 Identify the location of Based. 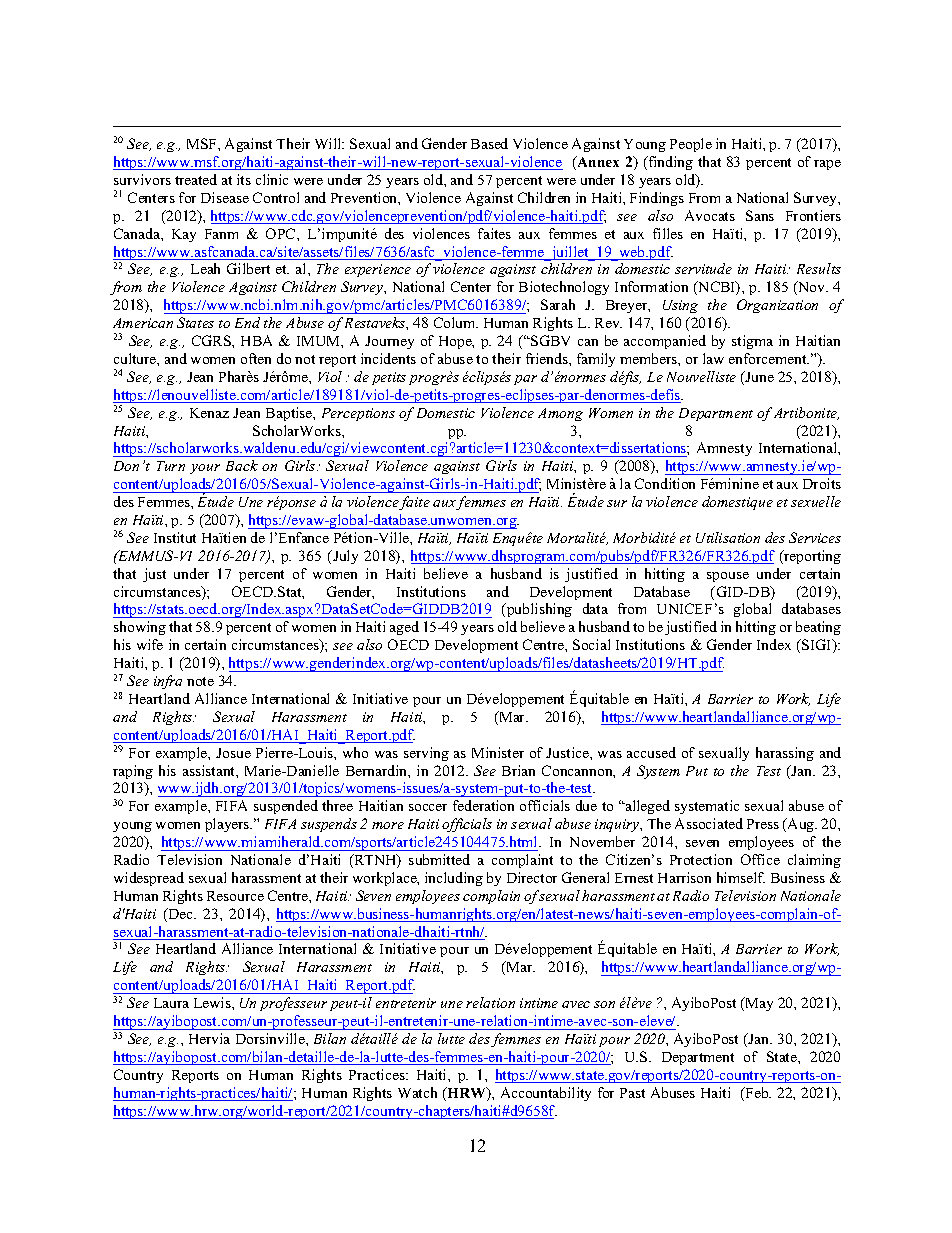
(489, 143).
